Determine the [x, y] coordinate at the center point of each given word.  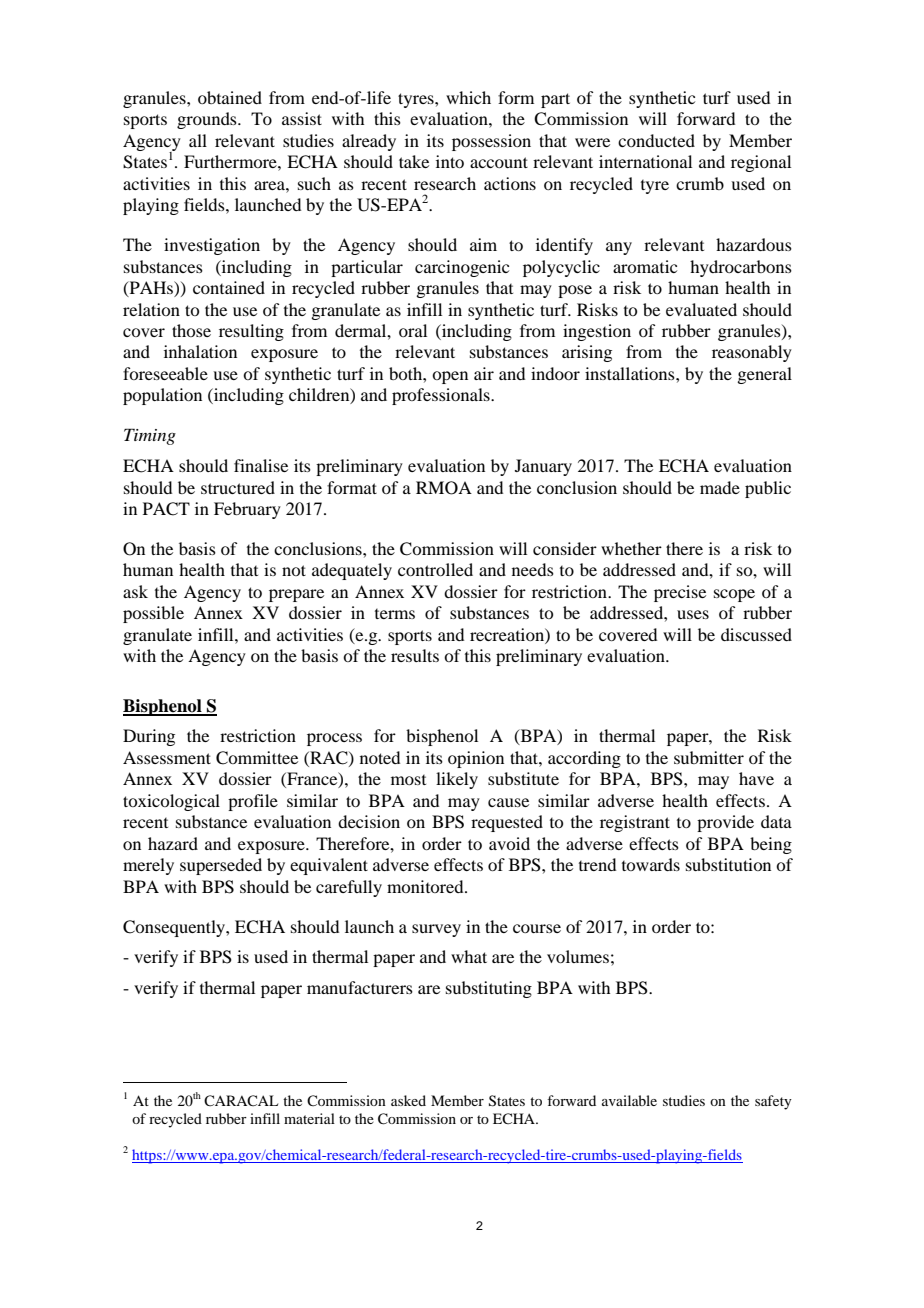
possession [491, 142]
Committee [257, 758]
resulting [251, 332]
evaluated [701, 309]
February [247, 510]
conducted [656, 140]
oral [413, 330]
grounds [208, 120]
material [309, 1118]
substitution [728, 864]
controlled [435, 569]
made [720, 487]
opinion [476, 759]
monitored [426, 886]
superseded [221, 866]
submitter [709, 757]
